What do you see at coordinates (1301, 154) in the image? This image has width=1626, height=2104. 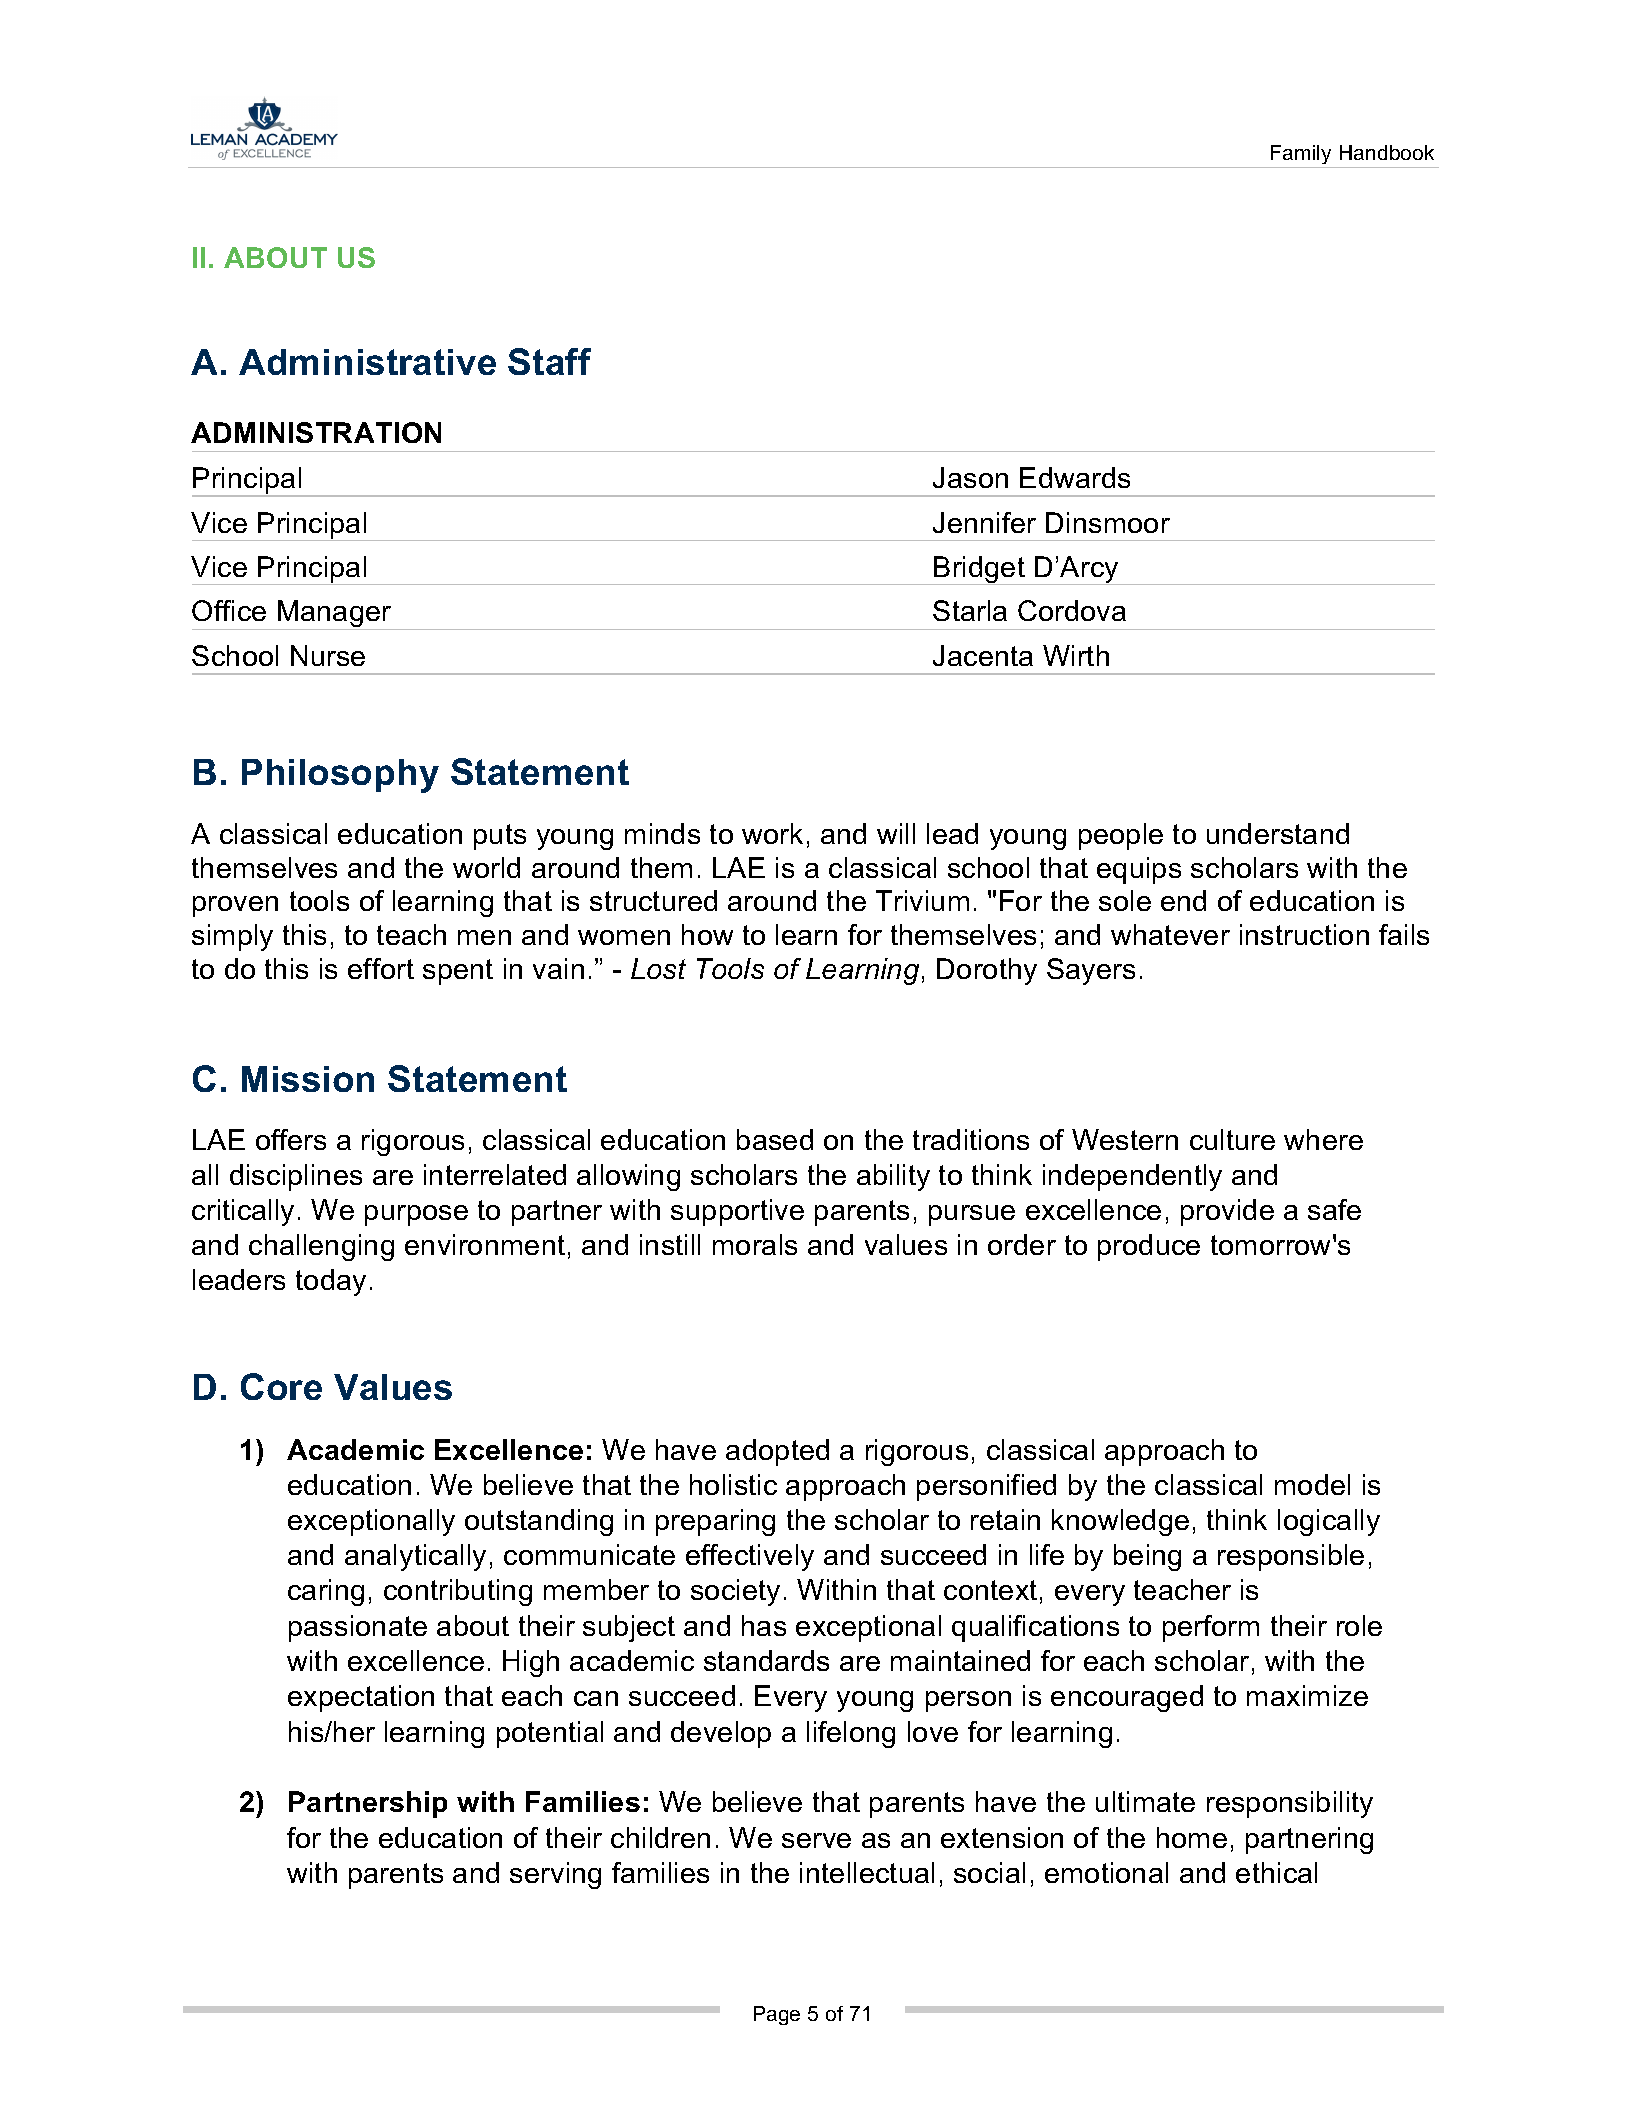 I see `Family` at bounding box center [1301, 154].
